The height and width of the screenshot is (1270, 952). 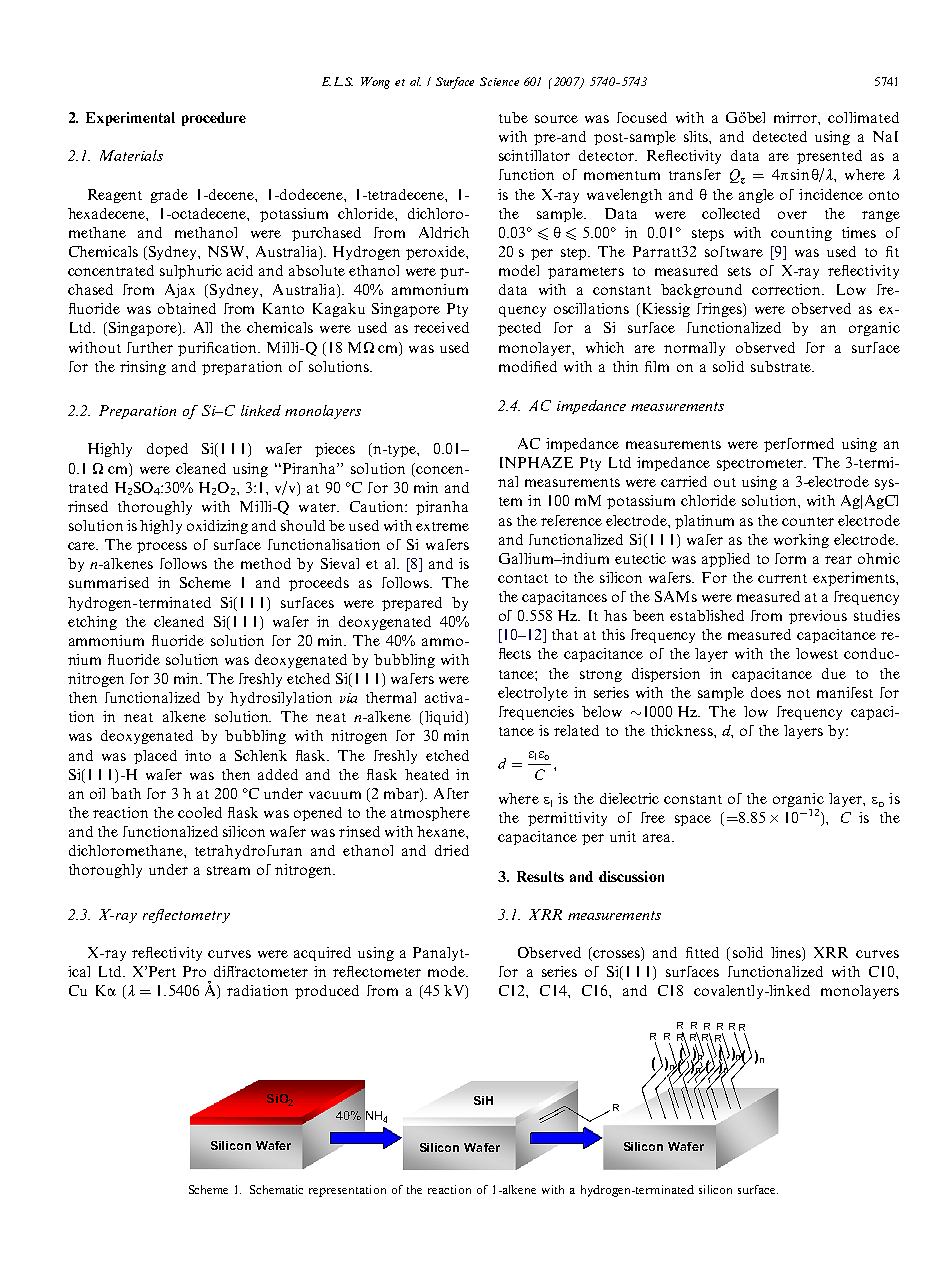 What do you see at coordinates (780, 136) in the screenshot?
I see `detected` at bounding box center [780, 136].
